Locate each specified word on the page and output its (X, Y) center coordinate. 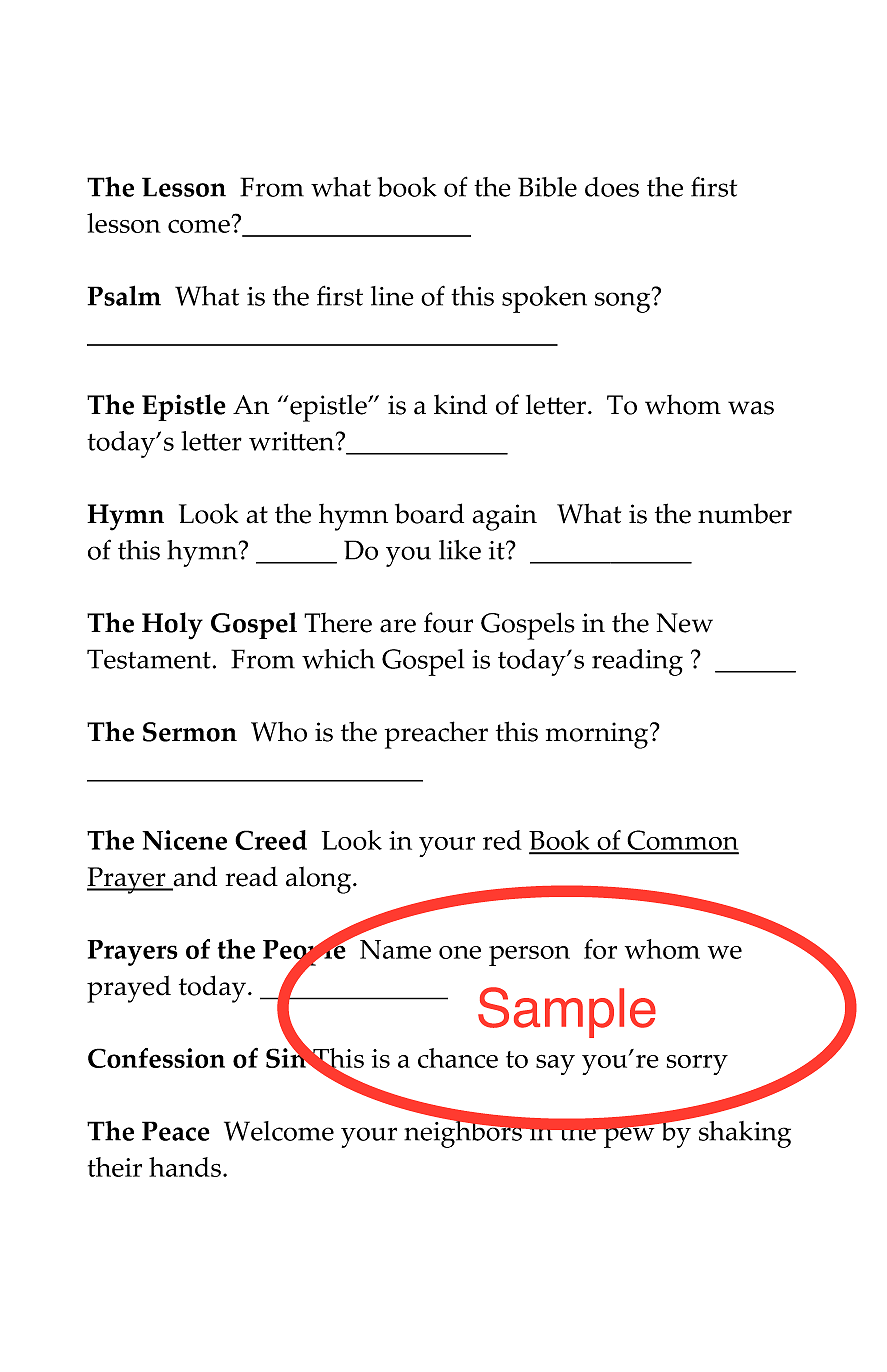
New (685, 623)
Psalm (124, 295)
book (407, 187)
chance (458, 1058)
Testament (149, 659)
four (448, 622)
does (612, 187)
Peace (176, 1131)
